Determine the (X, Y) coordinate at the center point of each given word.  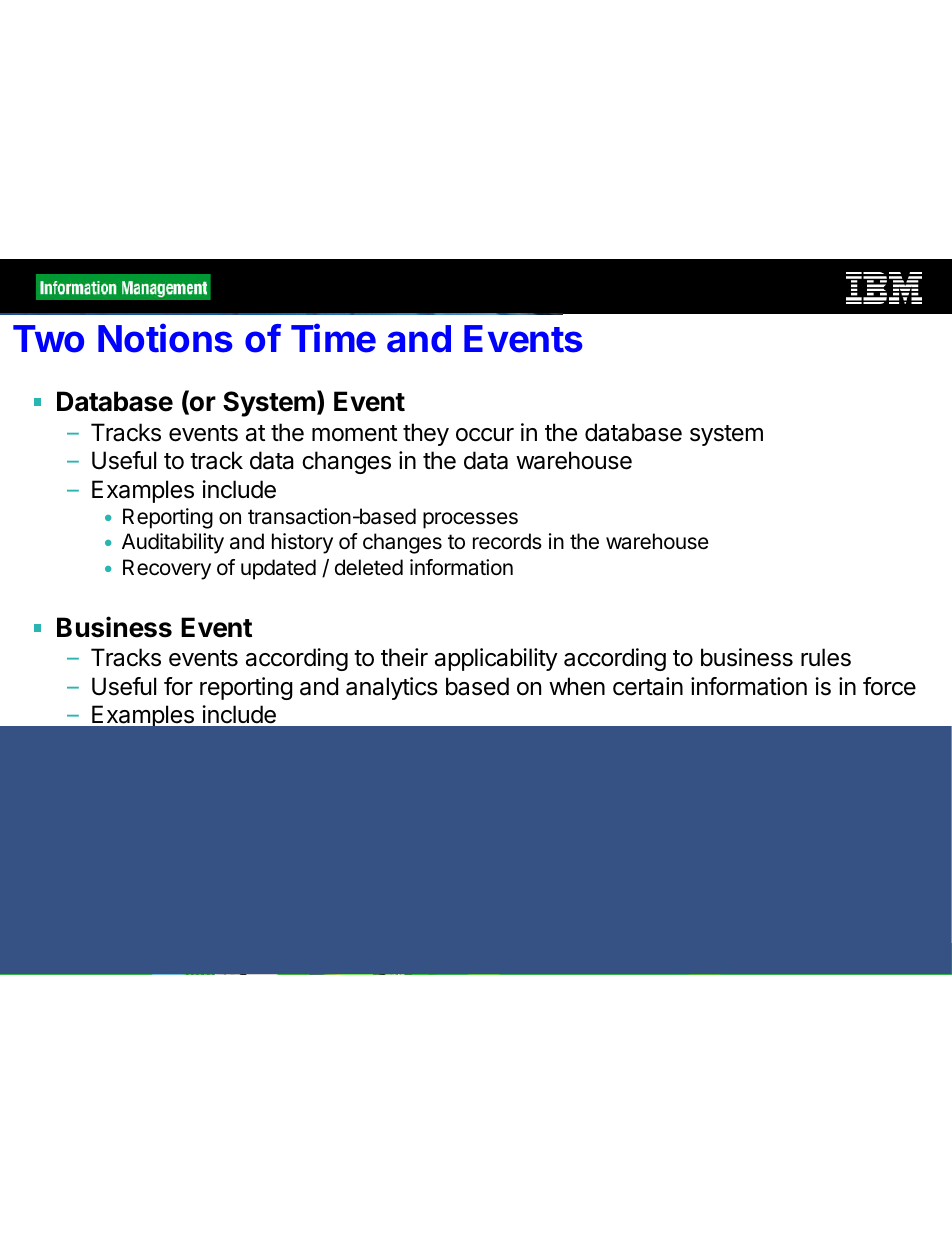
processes (470, 520)
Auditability (173, 543)
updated (278, 569)
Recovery (167, 569)
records (507, 541)
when (577, 686)
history (302, 543)
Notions (165, 338)
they (426, 434)
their (404, 657)
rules (826, 657)
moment (354, 433)
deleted (369, 567)
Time (333, 338)
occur (485, 435)
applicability (496, 659)
